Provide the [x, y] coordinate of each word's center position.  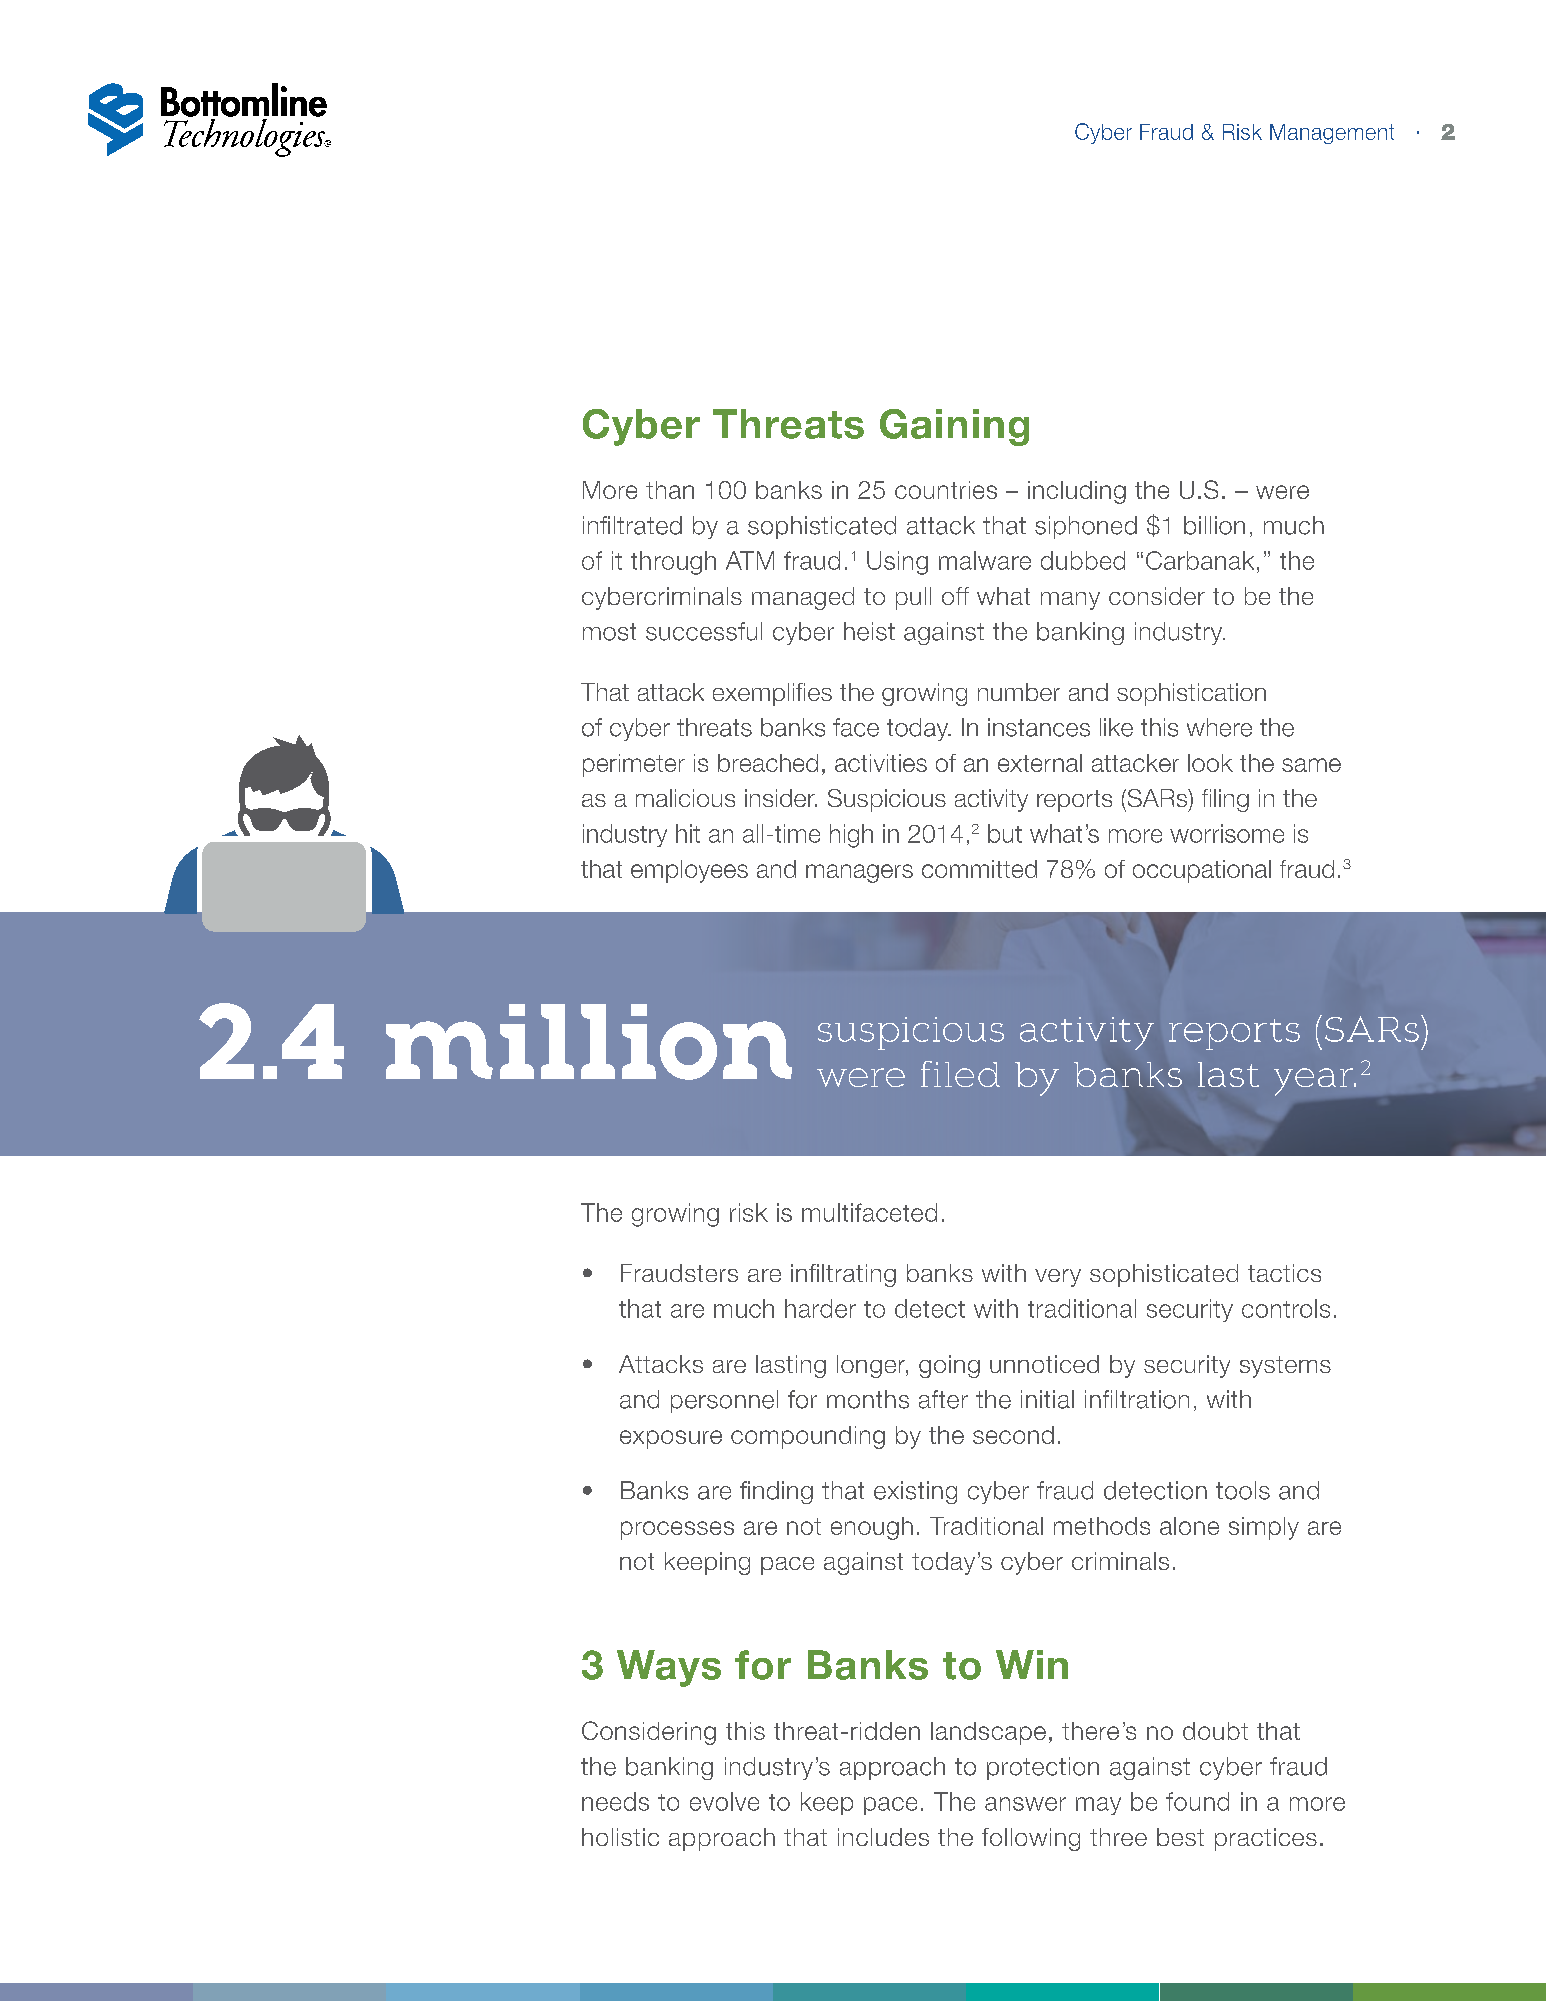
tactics [1284, 1273]
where [1219, 727]
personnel [724, 1401]
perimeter [634, 765]
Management [1332, 134]
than [670, 490]
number [1019, 692]
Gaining [954, 427]
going [949, 1366]
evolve [724, 1801]
